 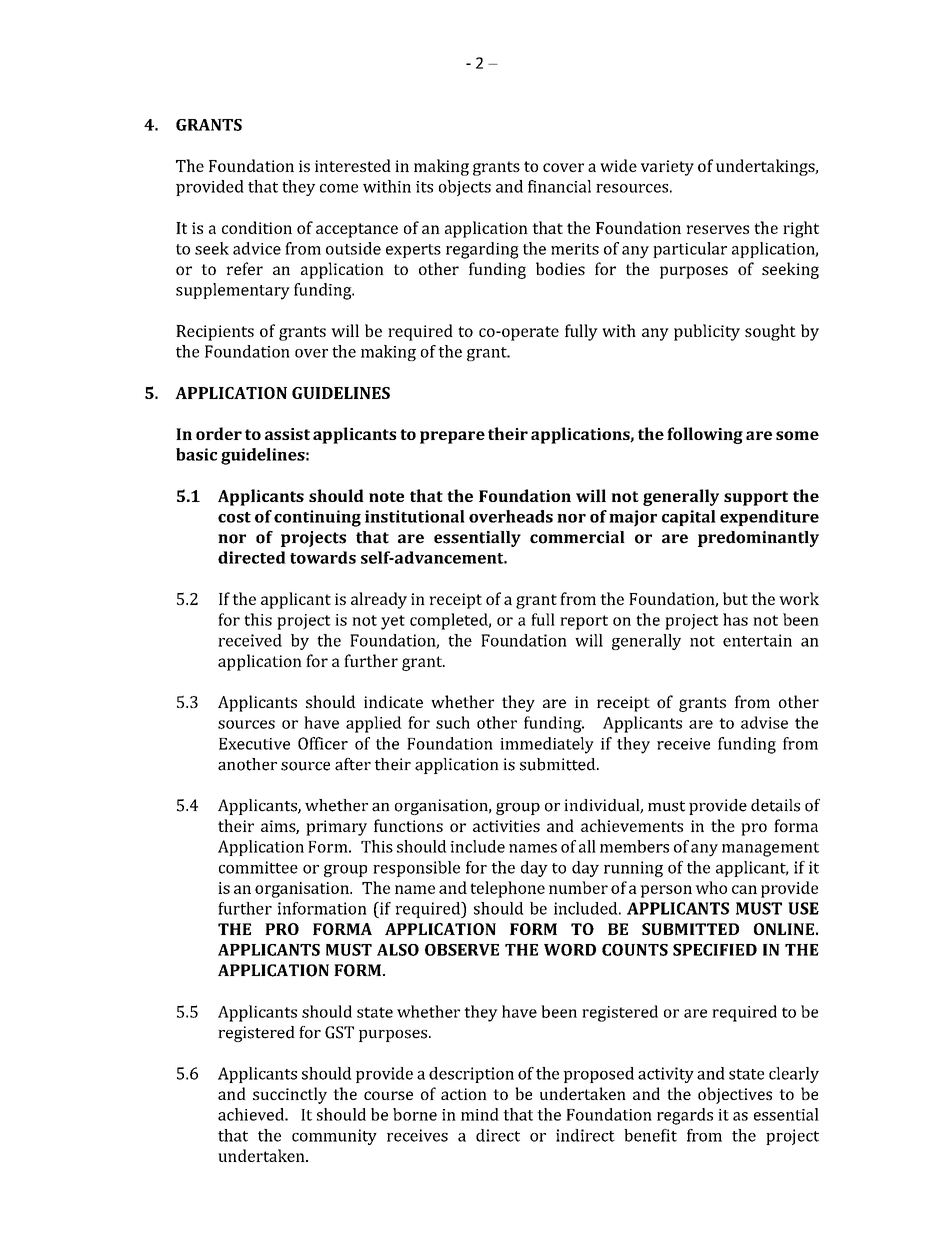 What do you see at coordinates (717, 229) in the screenshot?
I see `reserves` at bounding box center [717, 229].
